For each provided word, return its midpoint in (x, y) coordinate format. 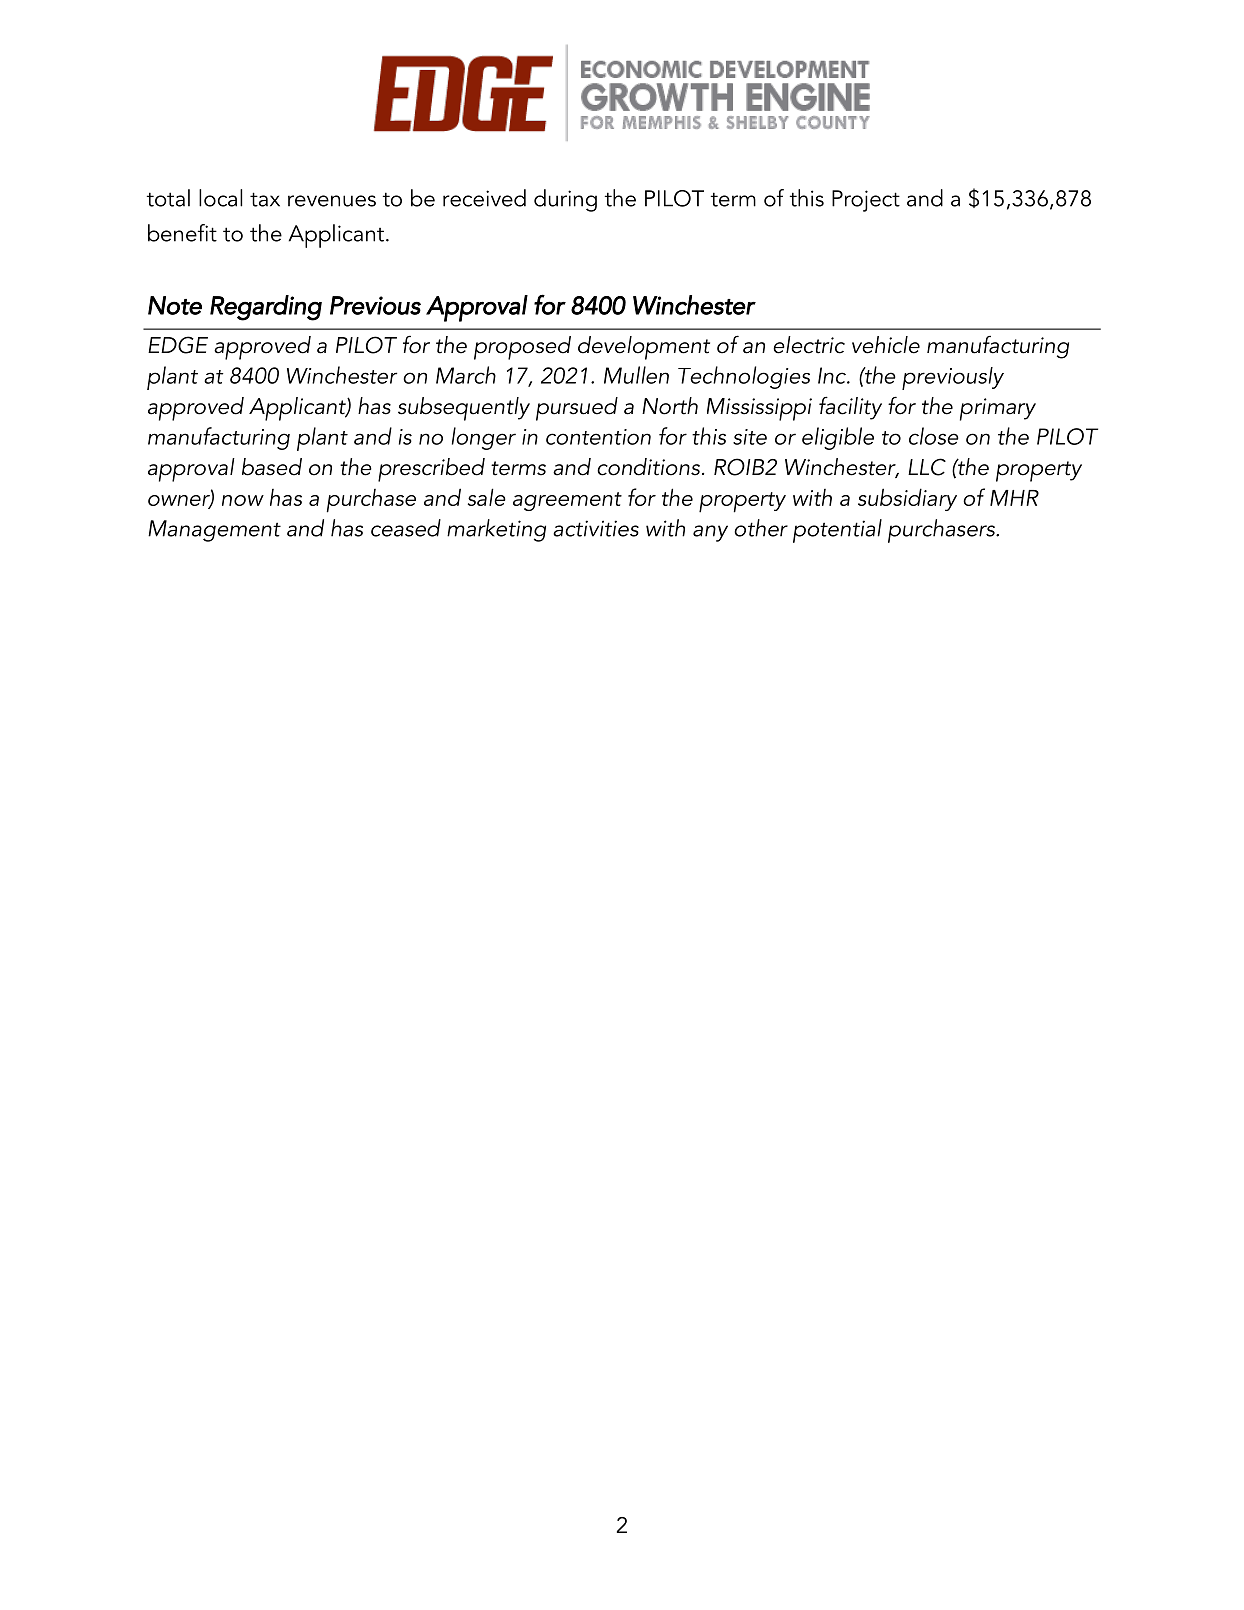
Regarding (266, 308)
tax (265, 199)
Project (866, 201)
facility (850, 408)
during (565, 200)
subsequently (464, 409)
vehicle (886, 345)
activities (596, 528)
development (644, 348)
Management (214, 531)
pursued (577, 409)
